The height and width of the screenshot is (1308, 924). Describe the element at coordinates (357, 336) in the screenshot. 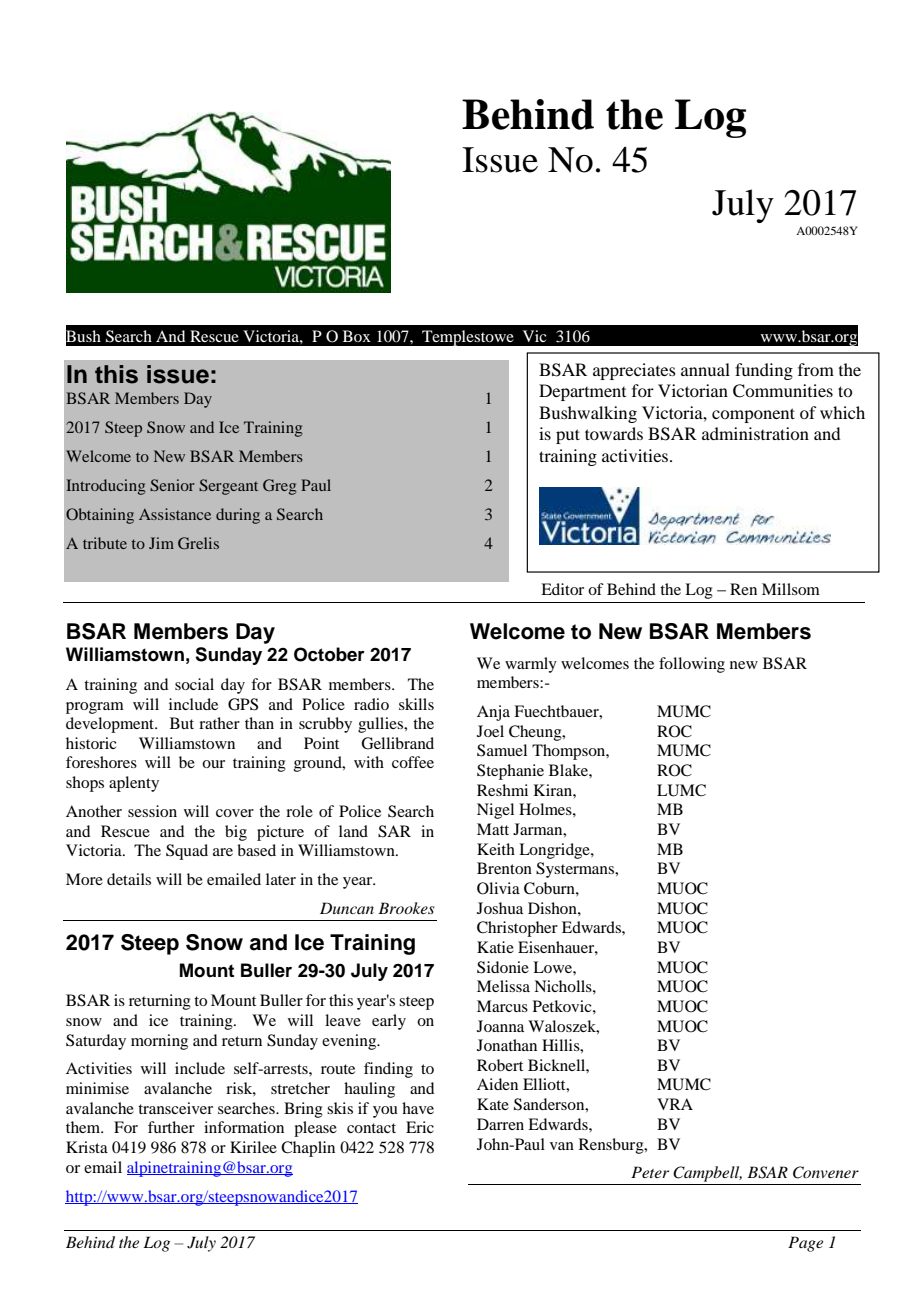

I see `Box` at that location.
